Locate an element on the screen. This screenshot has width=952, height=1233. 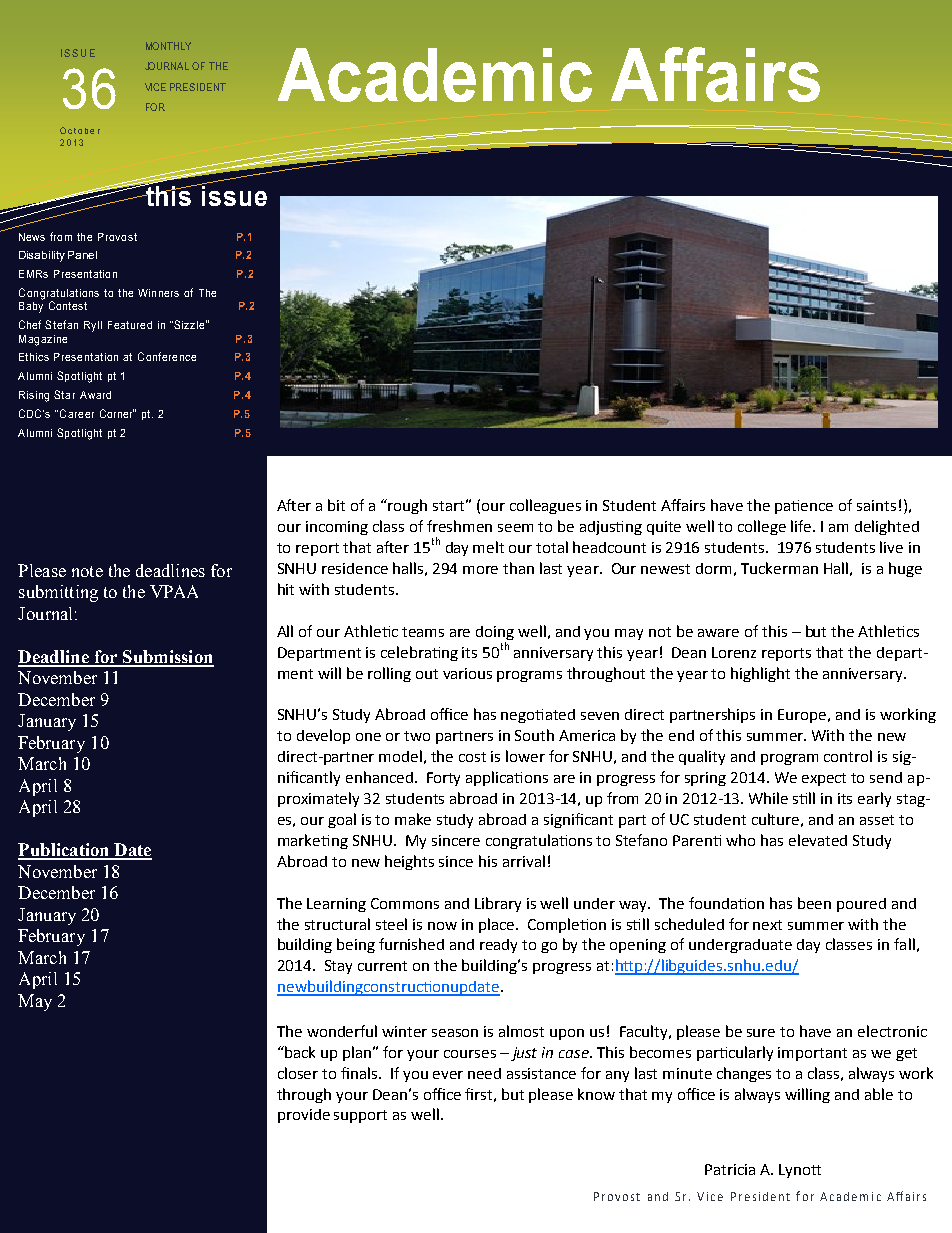
ever is located at coordinates (448, 1075).
